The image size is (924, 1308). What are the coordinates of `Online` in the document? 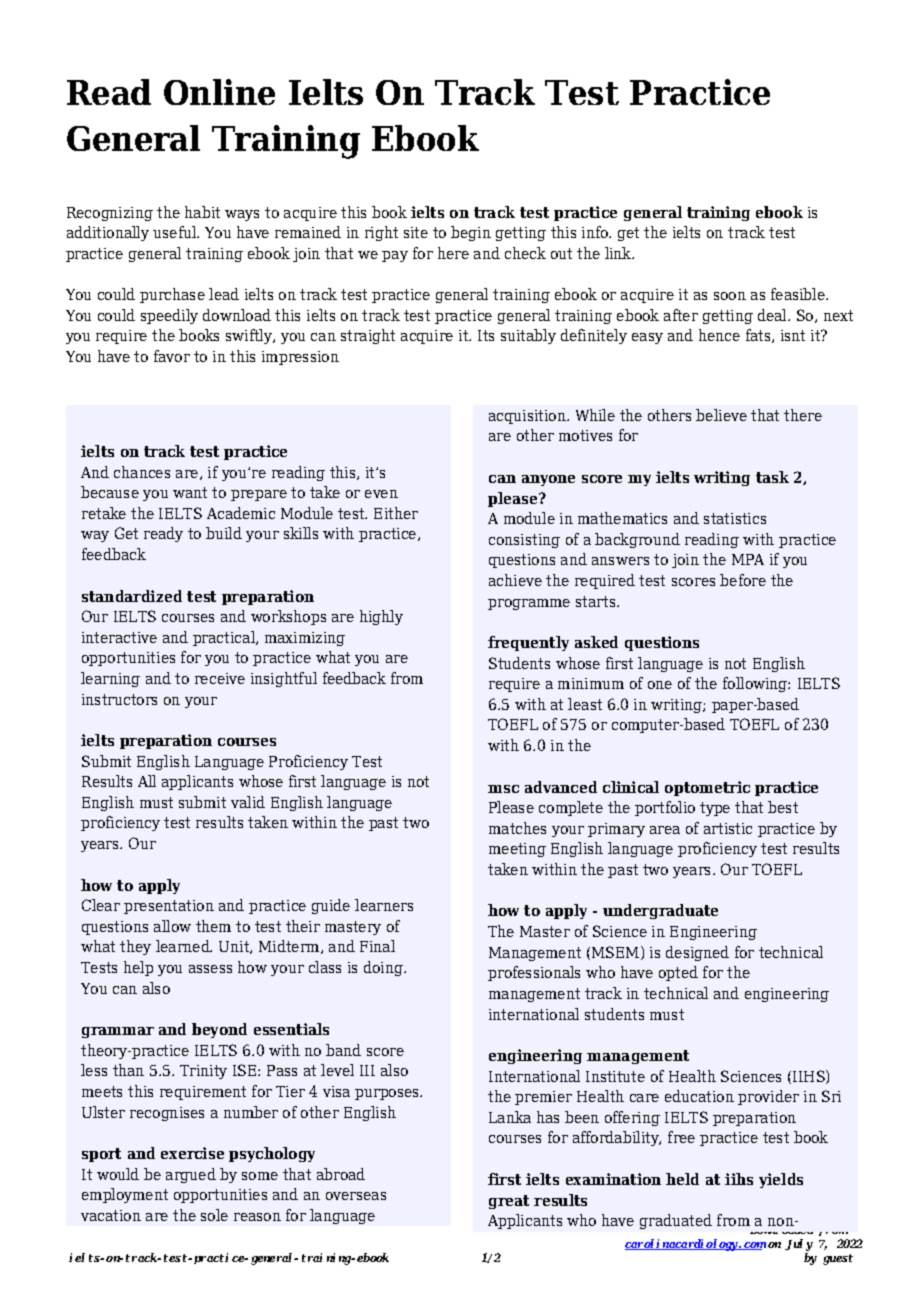 It's located at (219, 92).
